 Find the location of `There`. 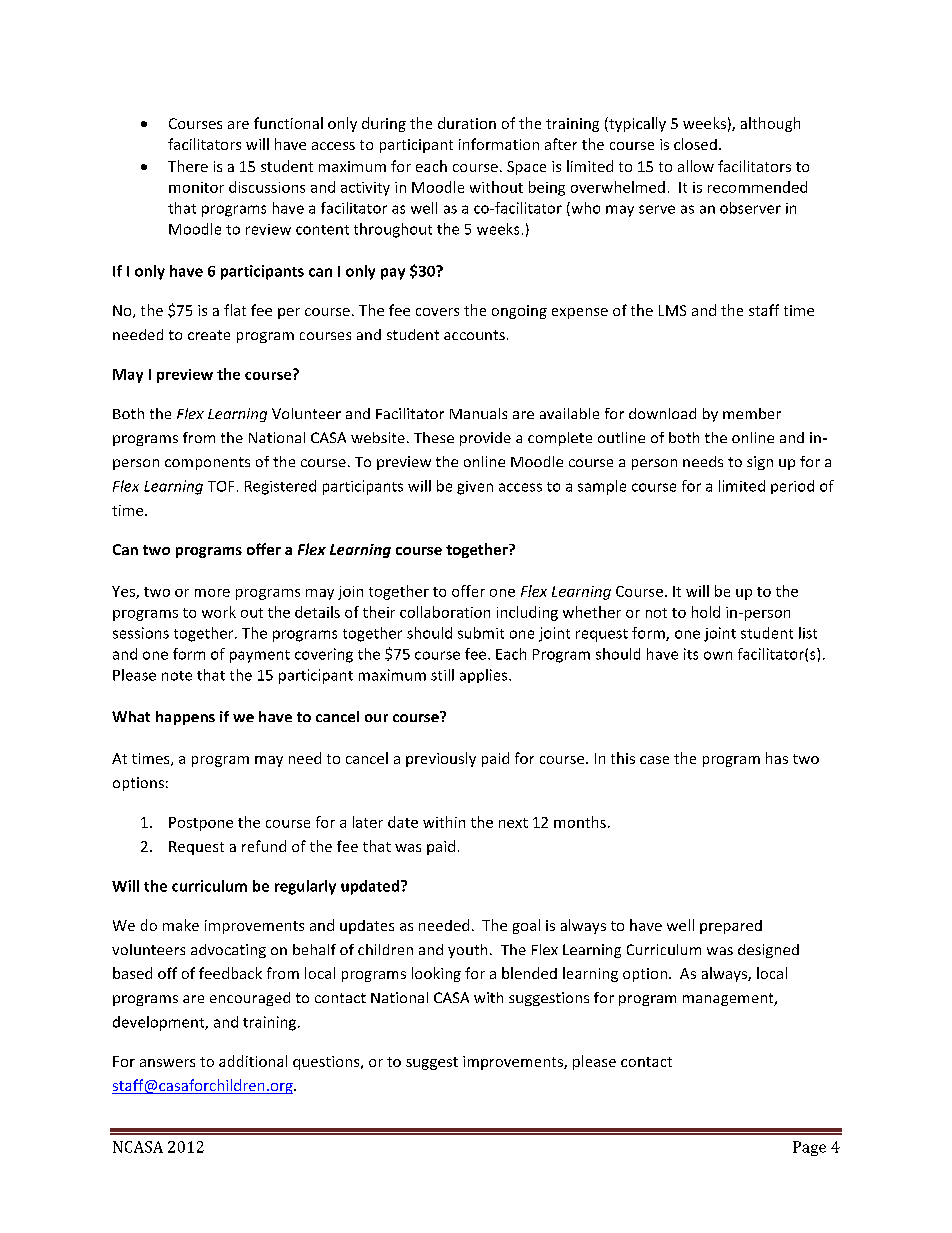

There is located at coordinates (188, 166).
